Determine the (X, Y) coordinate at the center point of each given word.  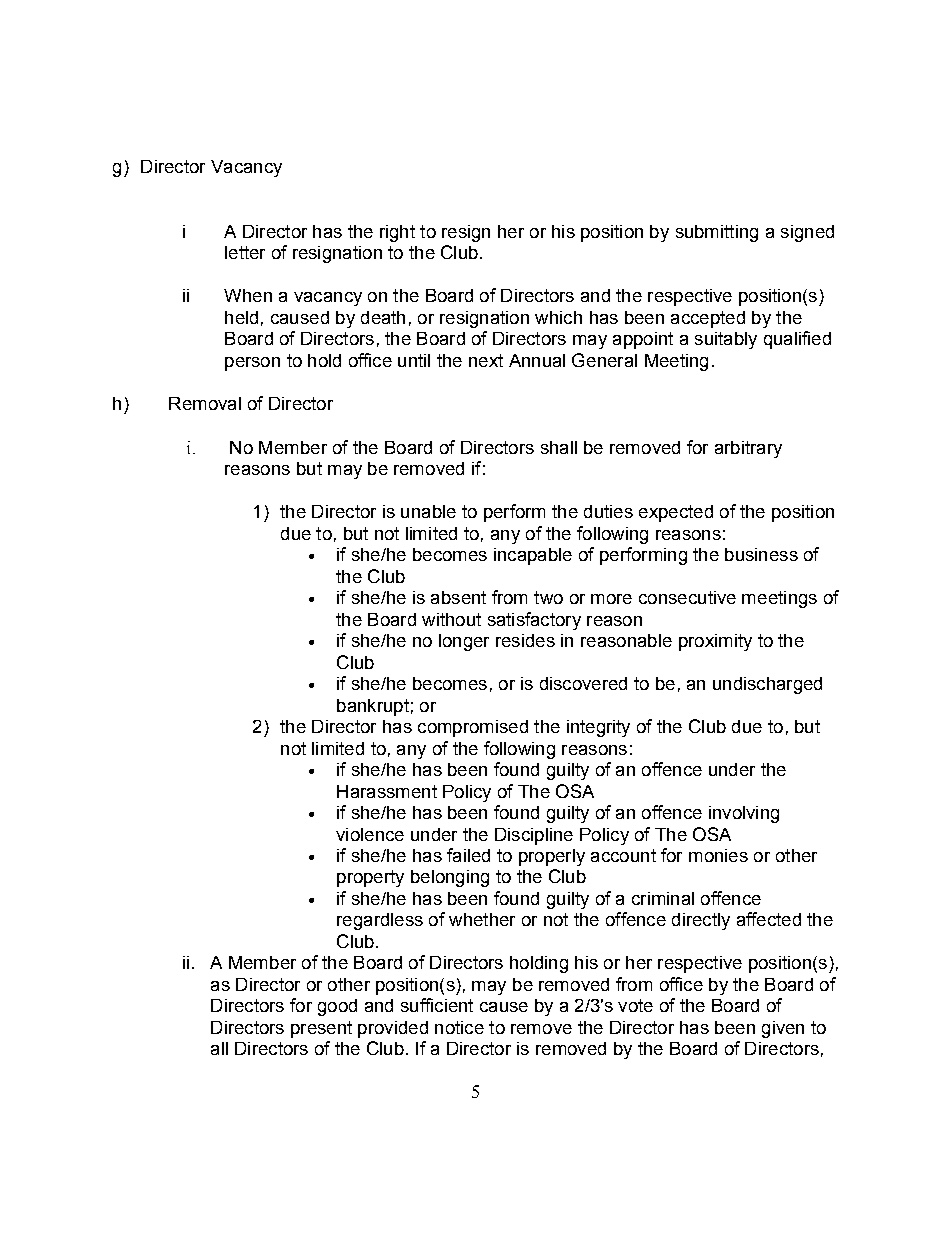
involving (744, 814)
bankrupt (373, 707)
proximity (715, 642)
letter (245, 252)
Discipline (534, 836)
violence (370, 834)
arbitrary (748, 449)
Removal (205, 403)
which (558, 317)
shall (559, 447)
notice (459, 1027)
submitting (717, 233)
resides (525, 640)
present (321, 1029)
